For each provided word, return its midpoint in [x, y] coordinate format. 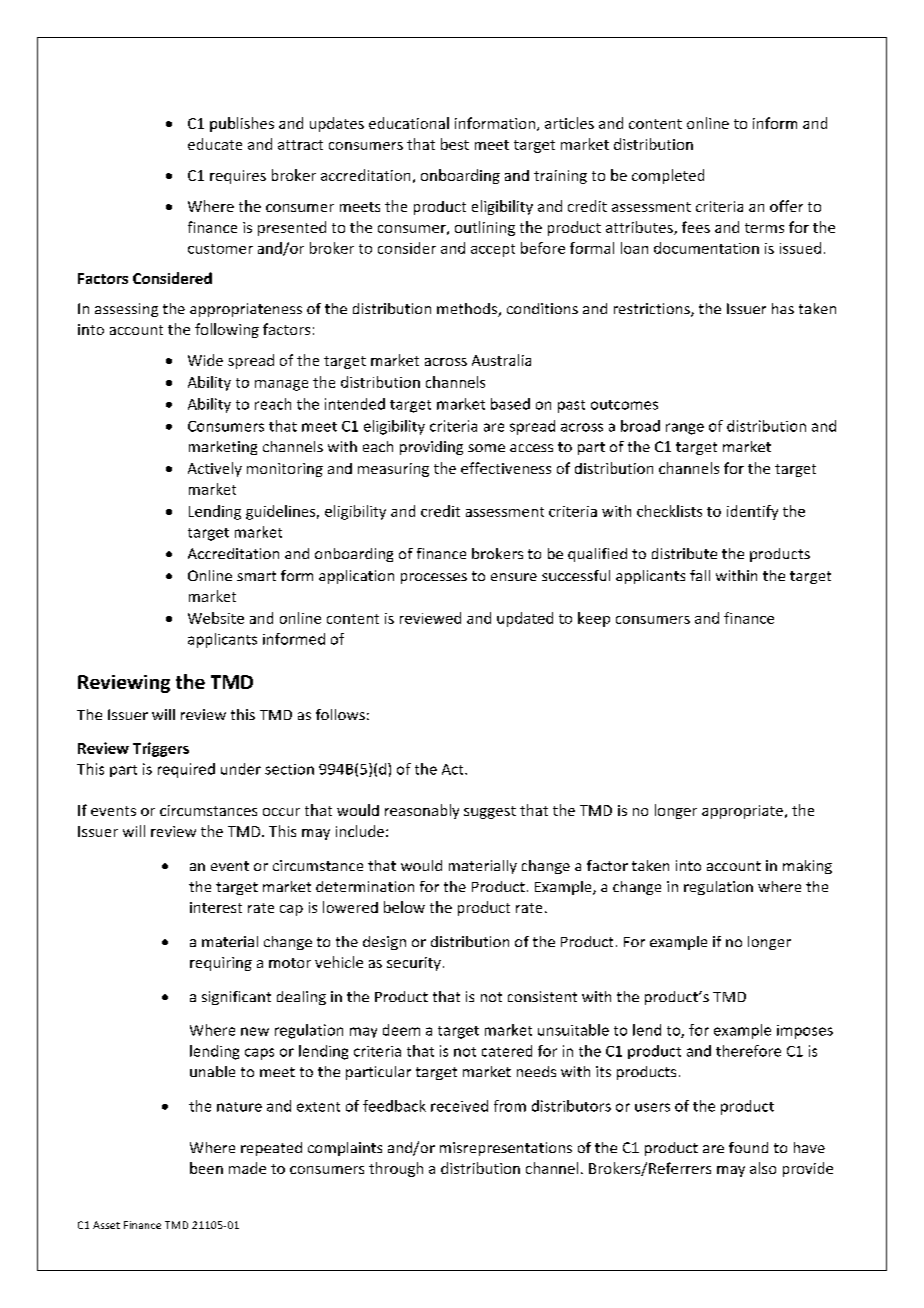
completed [668, 176]
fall [700, 575]
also [763, 1168]
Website [216, 618]
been [206, 1168]
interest [216, 907]
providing [431, 448]
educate [215, 144]
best [455, 144]
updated [525, 619]
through [396, 1169]
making [807, 867]
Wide [205, 360]
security [414, 964]
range [685, 429]
